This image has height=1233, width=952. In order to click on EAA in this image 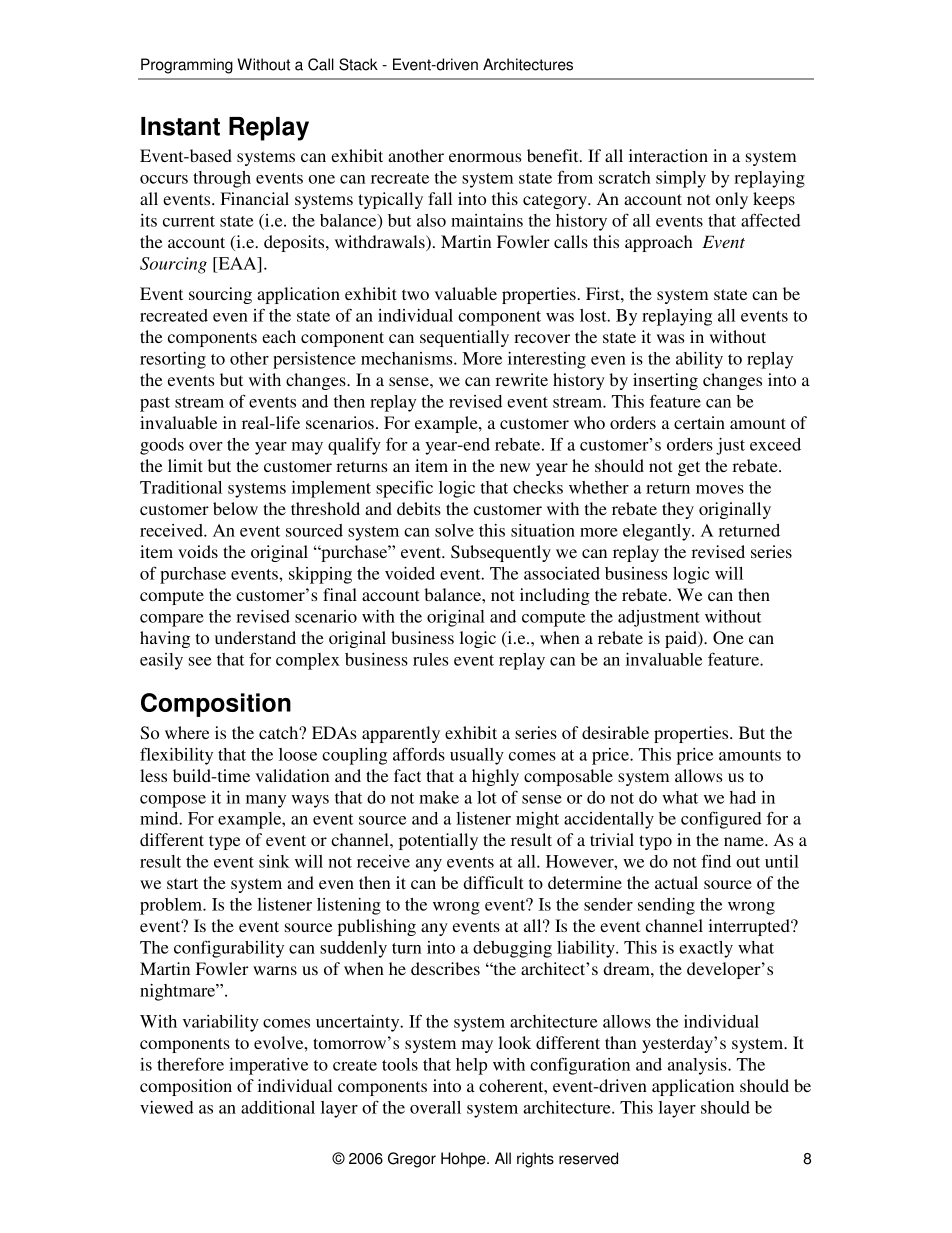, I will do `click(237, 263)`.
